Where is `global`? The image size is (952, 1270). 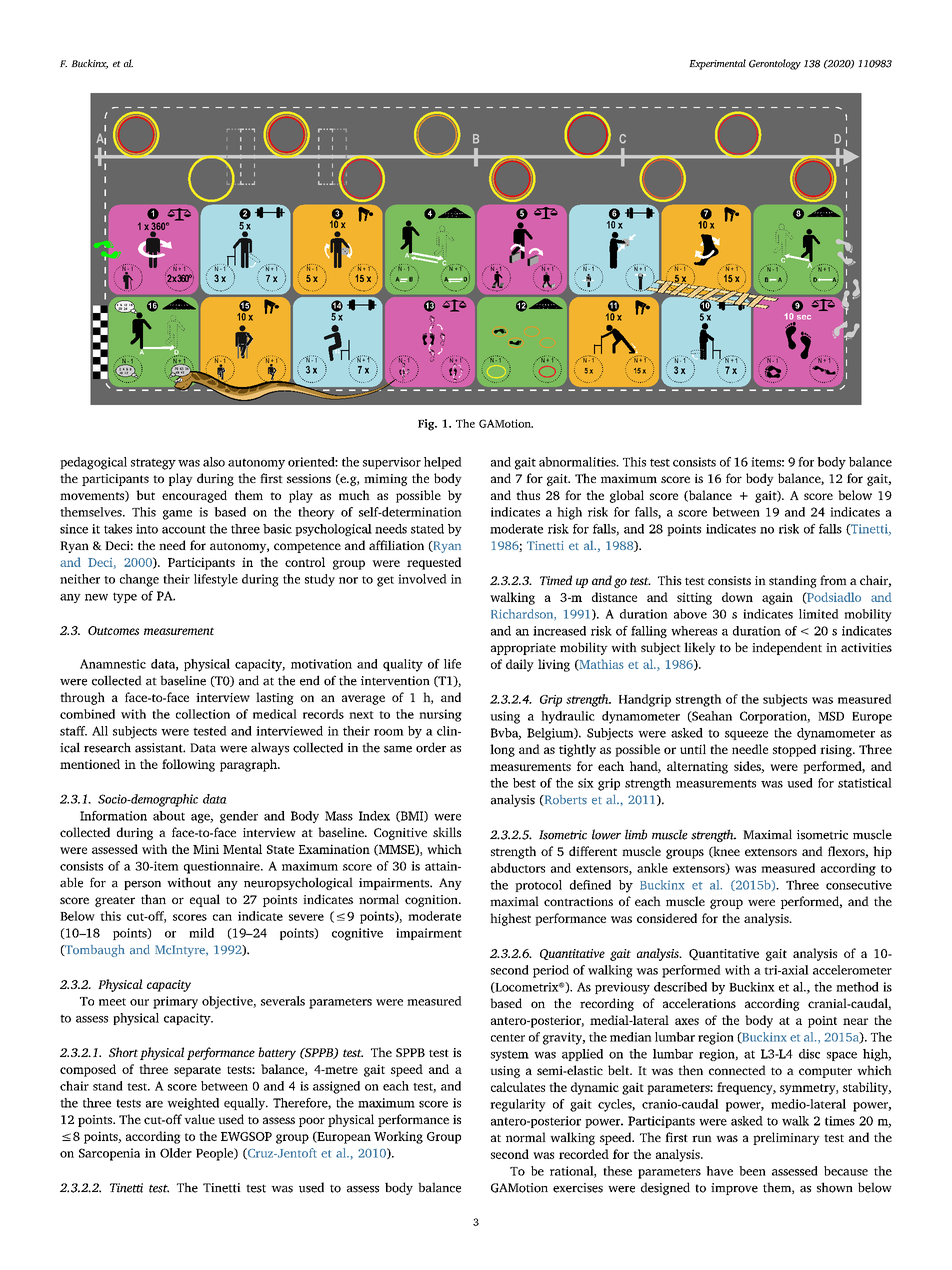
global is located at coordinates (627, 496).
